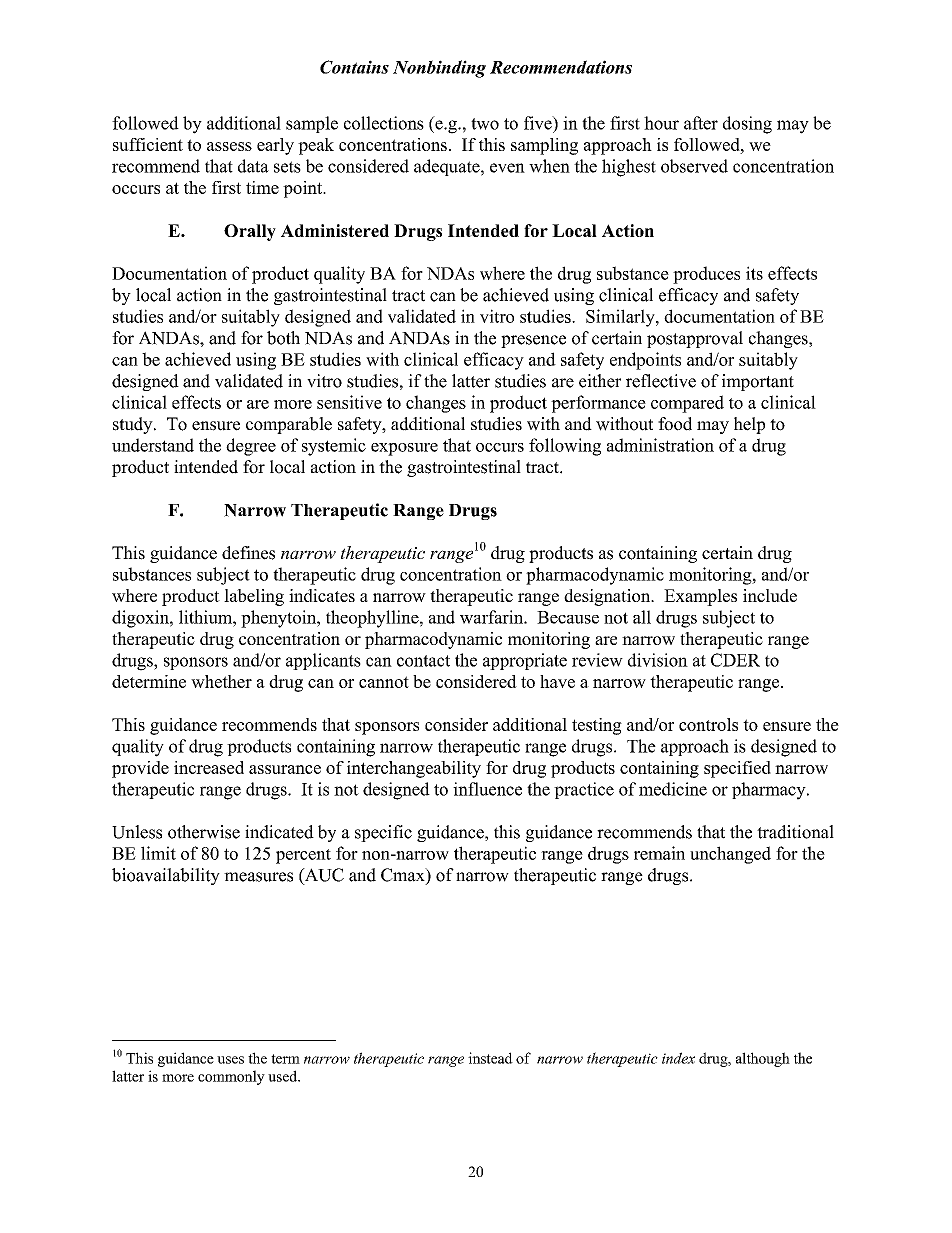  I want to click on two, so click(485, 124).
